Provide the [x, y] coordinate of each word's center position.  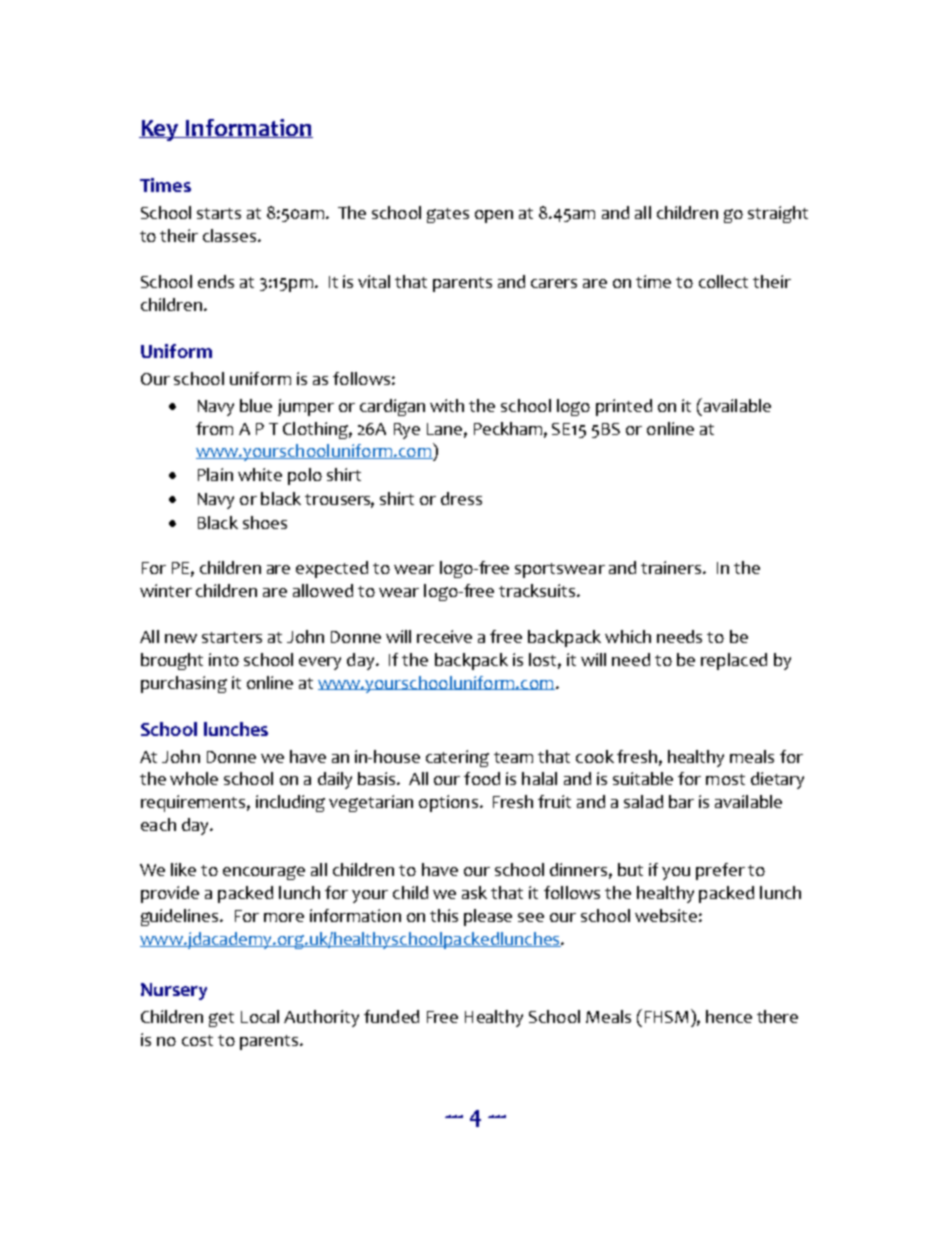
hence [729, 1016]
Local [260, 1016]
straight [778, 214]
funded [391, 1016]
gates [448, 215]
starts [219, 213]
